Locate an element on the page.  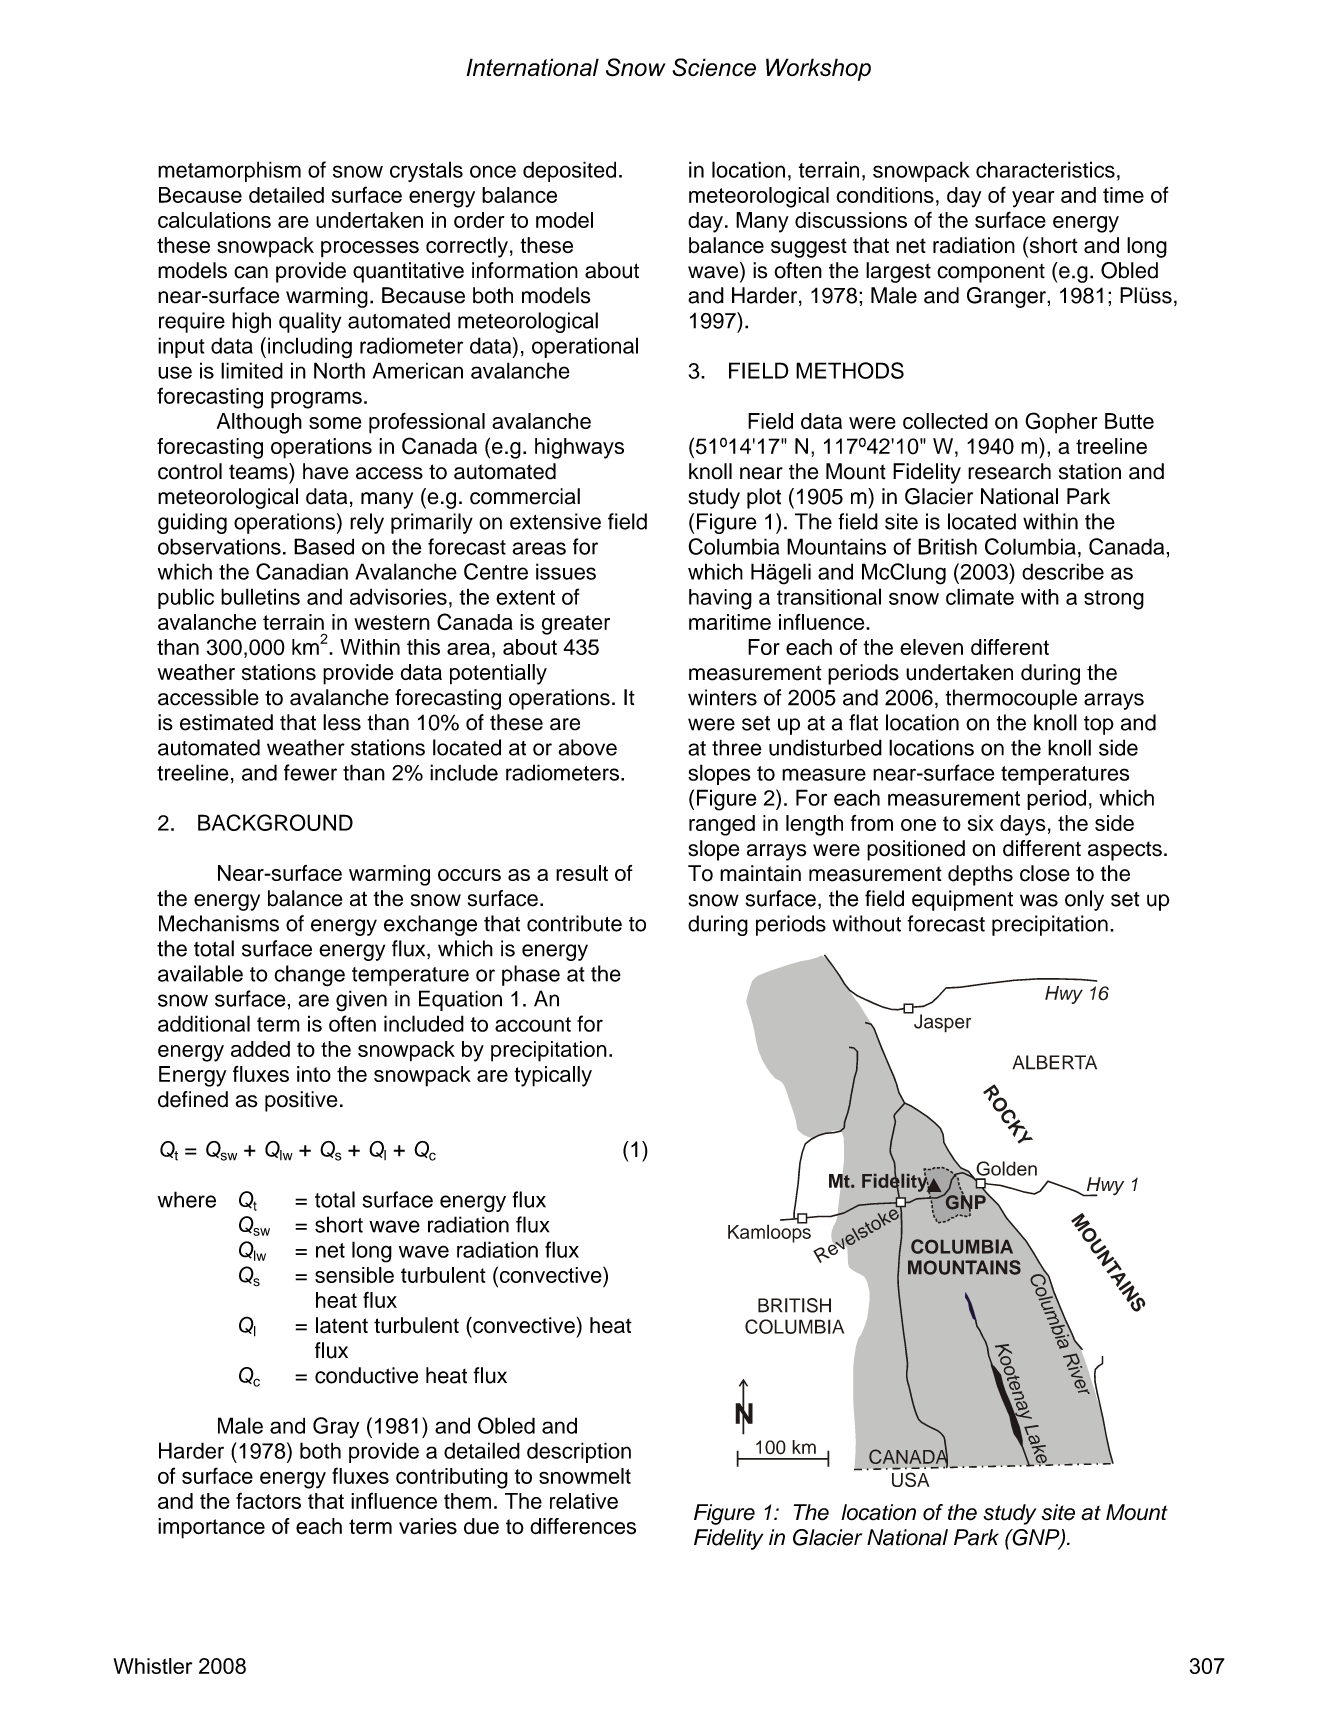
characteristics is located at coordinates (1045, 169).
